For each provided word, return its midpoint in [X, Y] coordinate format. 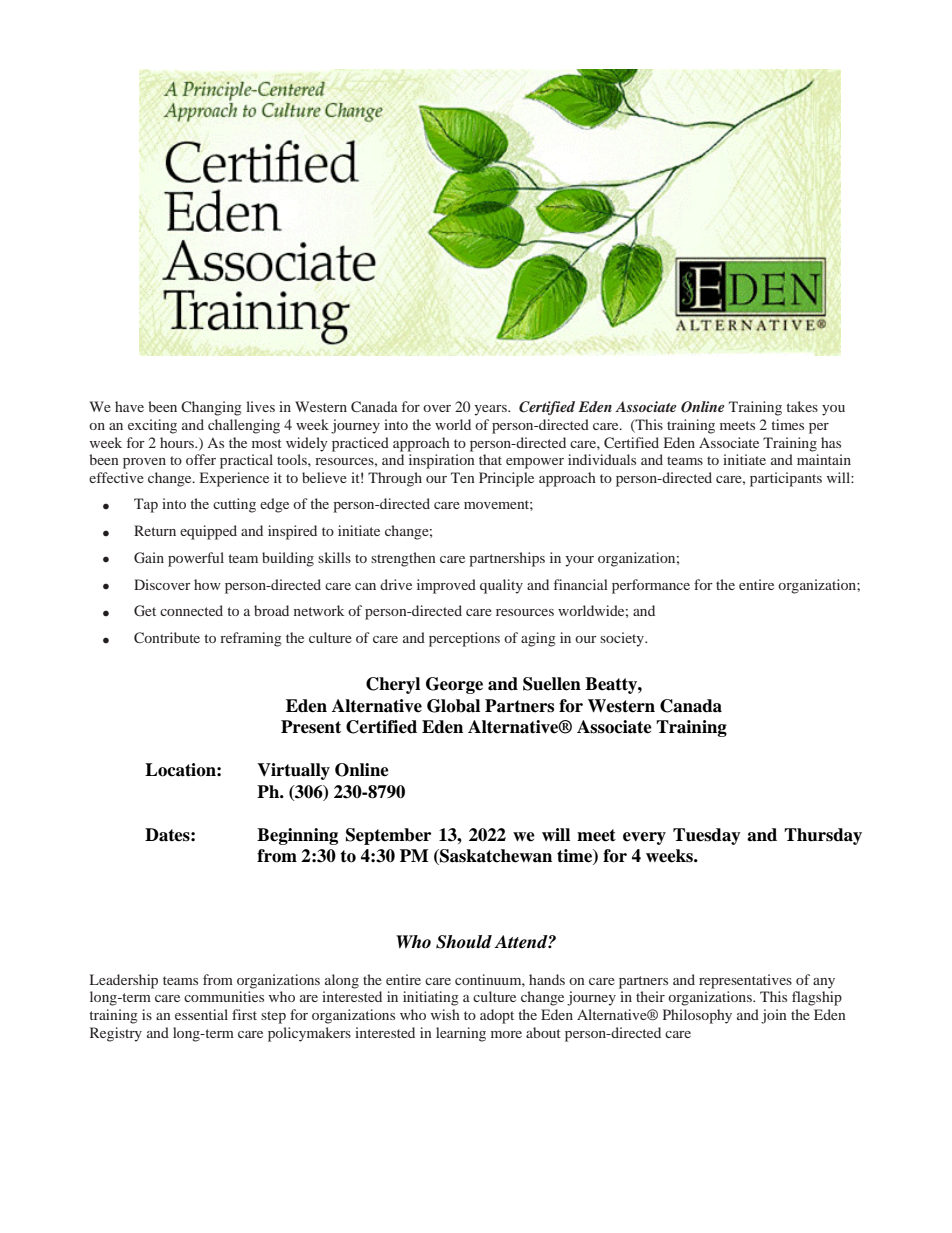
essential [201, 1014]
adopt [497, 1016]
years [491, 410]
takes [802, 406]
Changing [211, 408]
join [774, 1016]
